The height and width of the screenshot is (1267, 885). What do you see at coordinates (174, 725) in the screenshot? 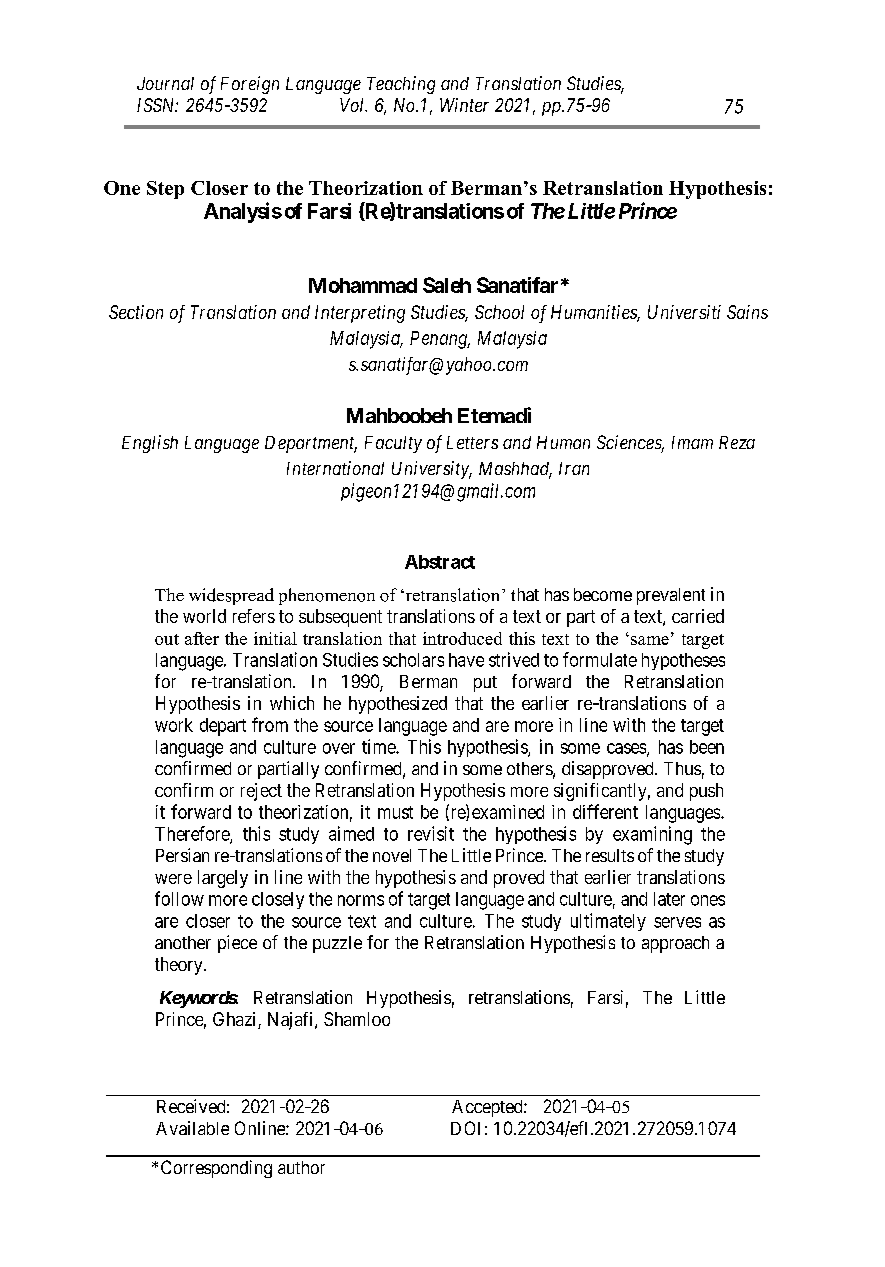
I see `work` at bounding box center [174, 725].
